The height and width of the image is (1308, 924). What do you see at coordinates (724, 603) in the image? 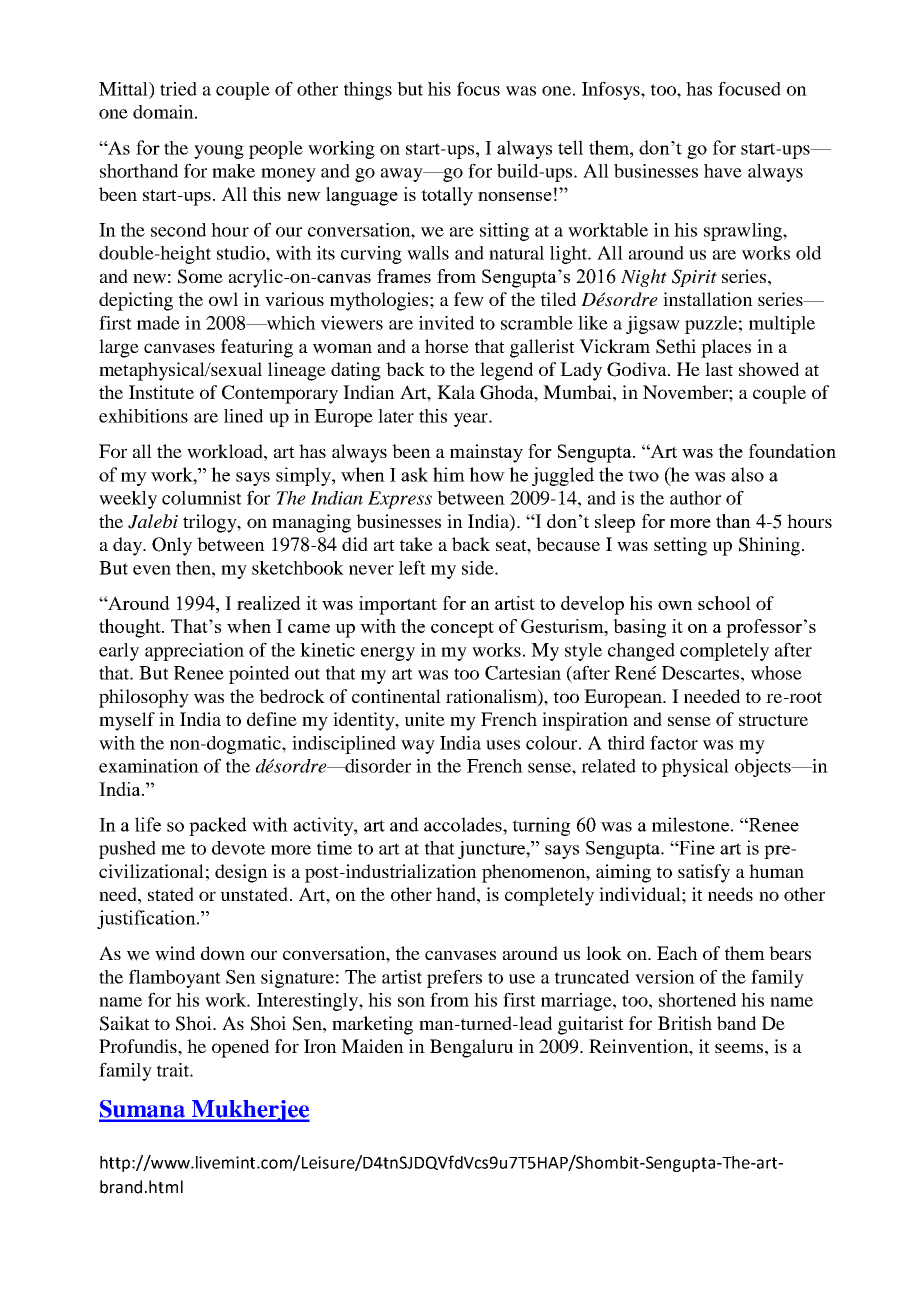
I see `school` at bounding box center [724, 603].
